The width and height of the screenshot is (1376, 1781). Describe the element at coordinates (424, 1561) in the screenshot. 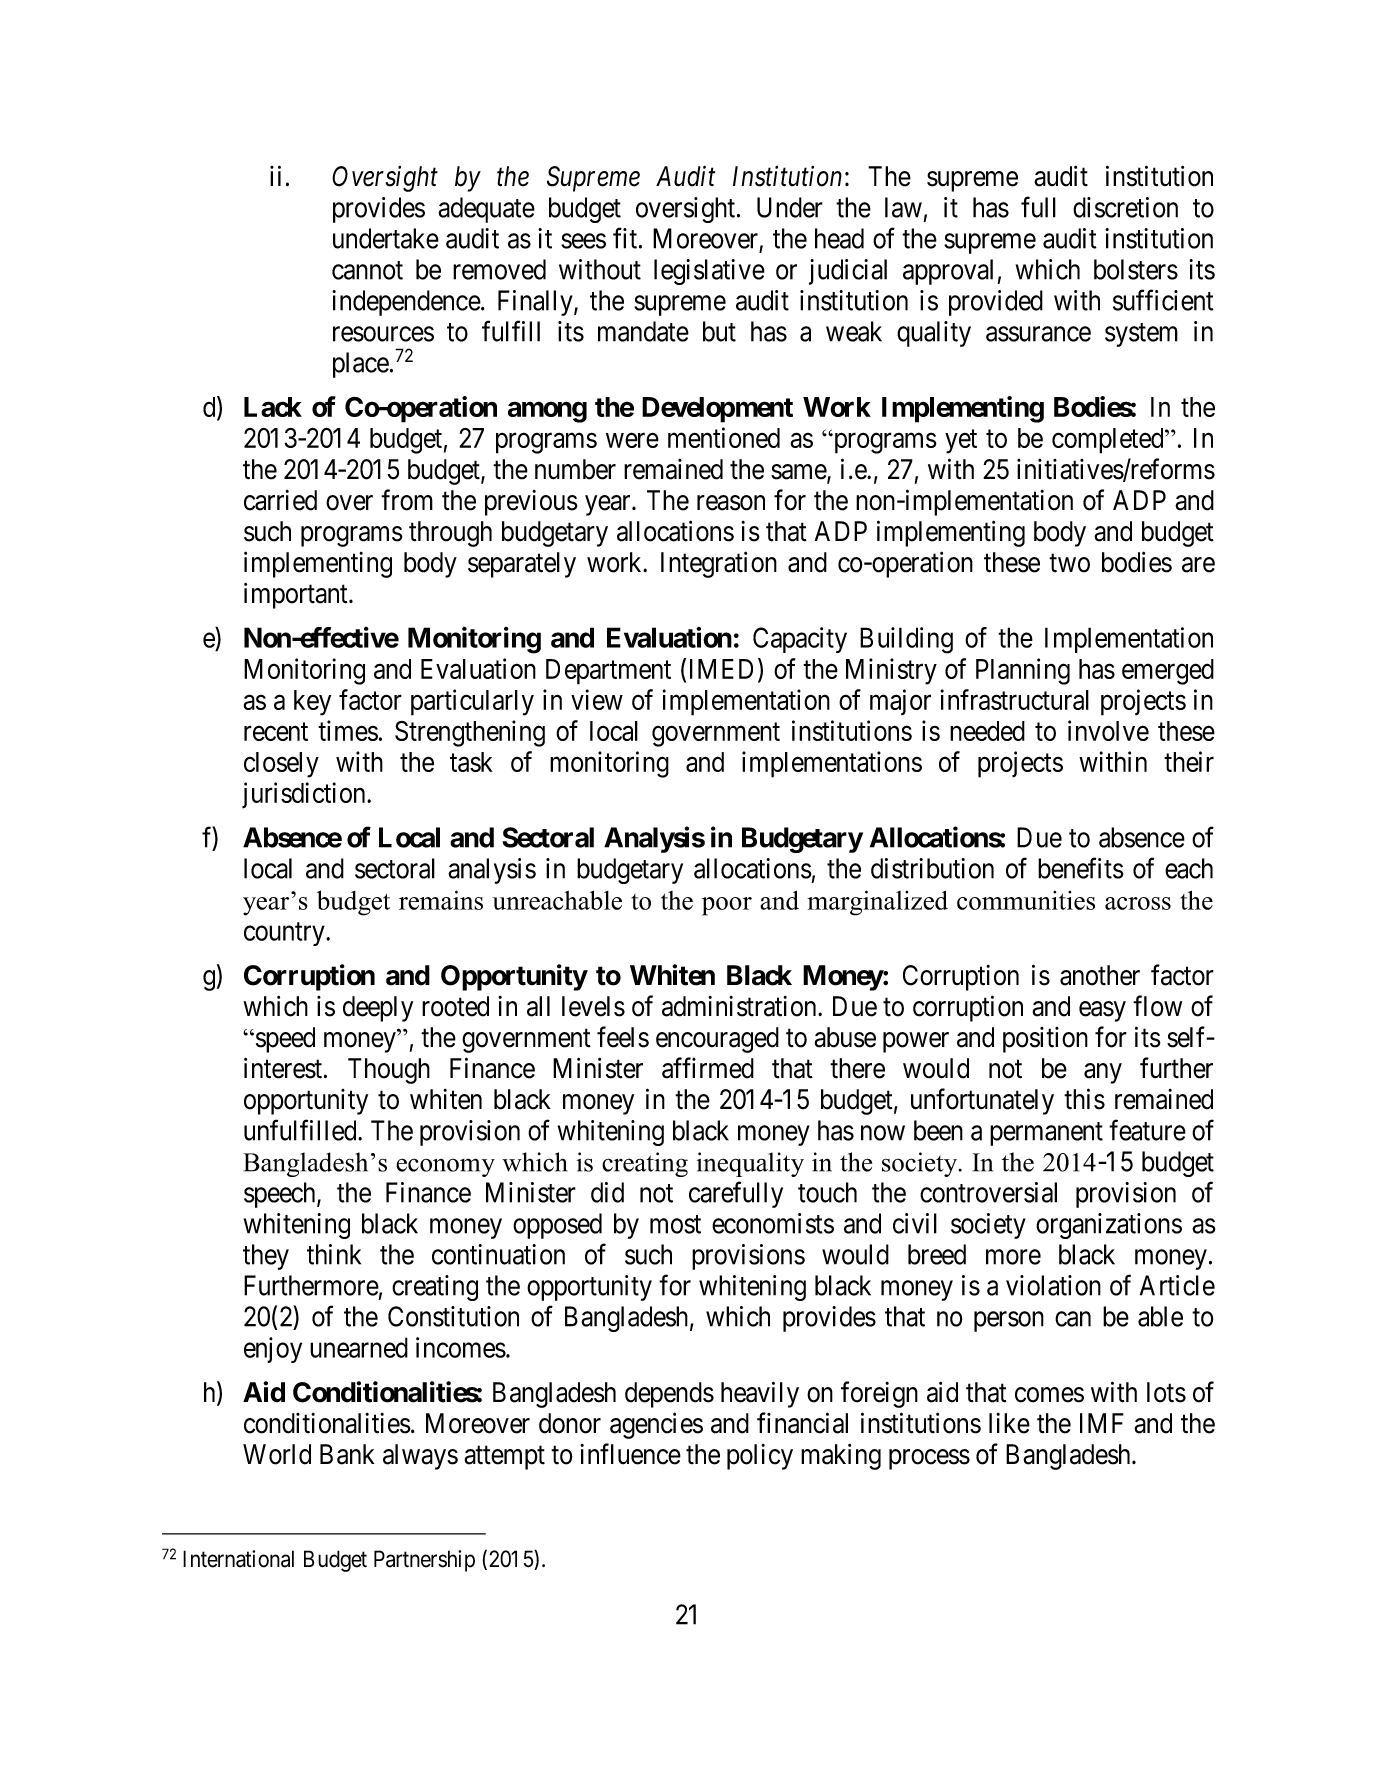

I see `Partnership` at that location.
